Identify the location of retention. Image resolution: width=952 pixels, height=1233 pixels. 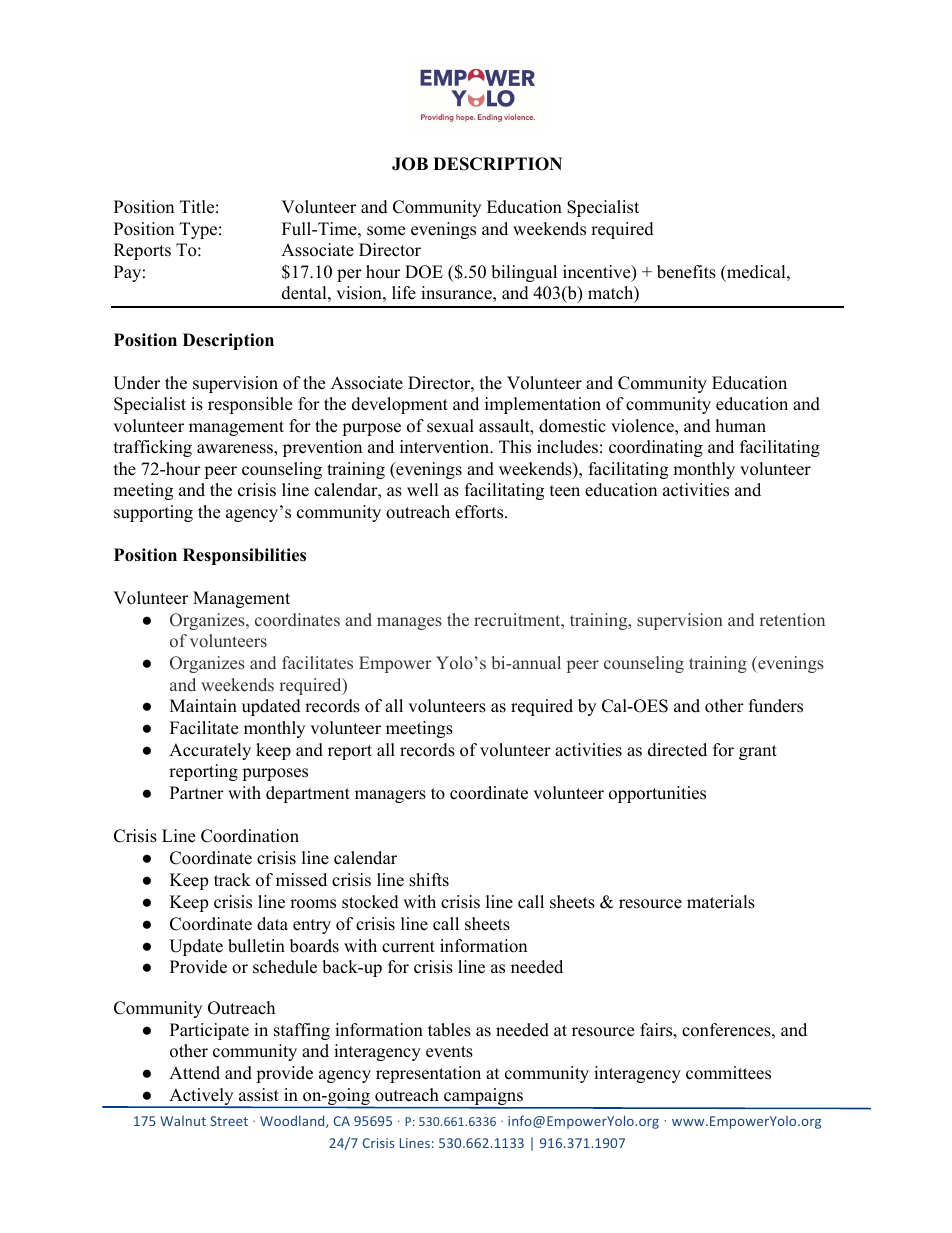
(792, 620).
